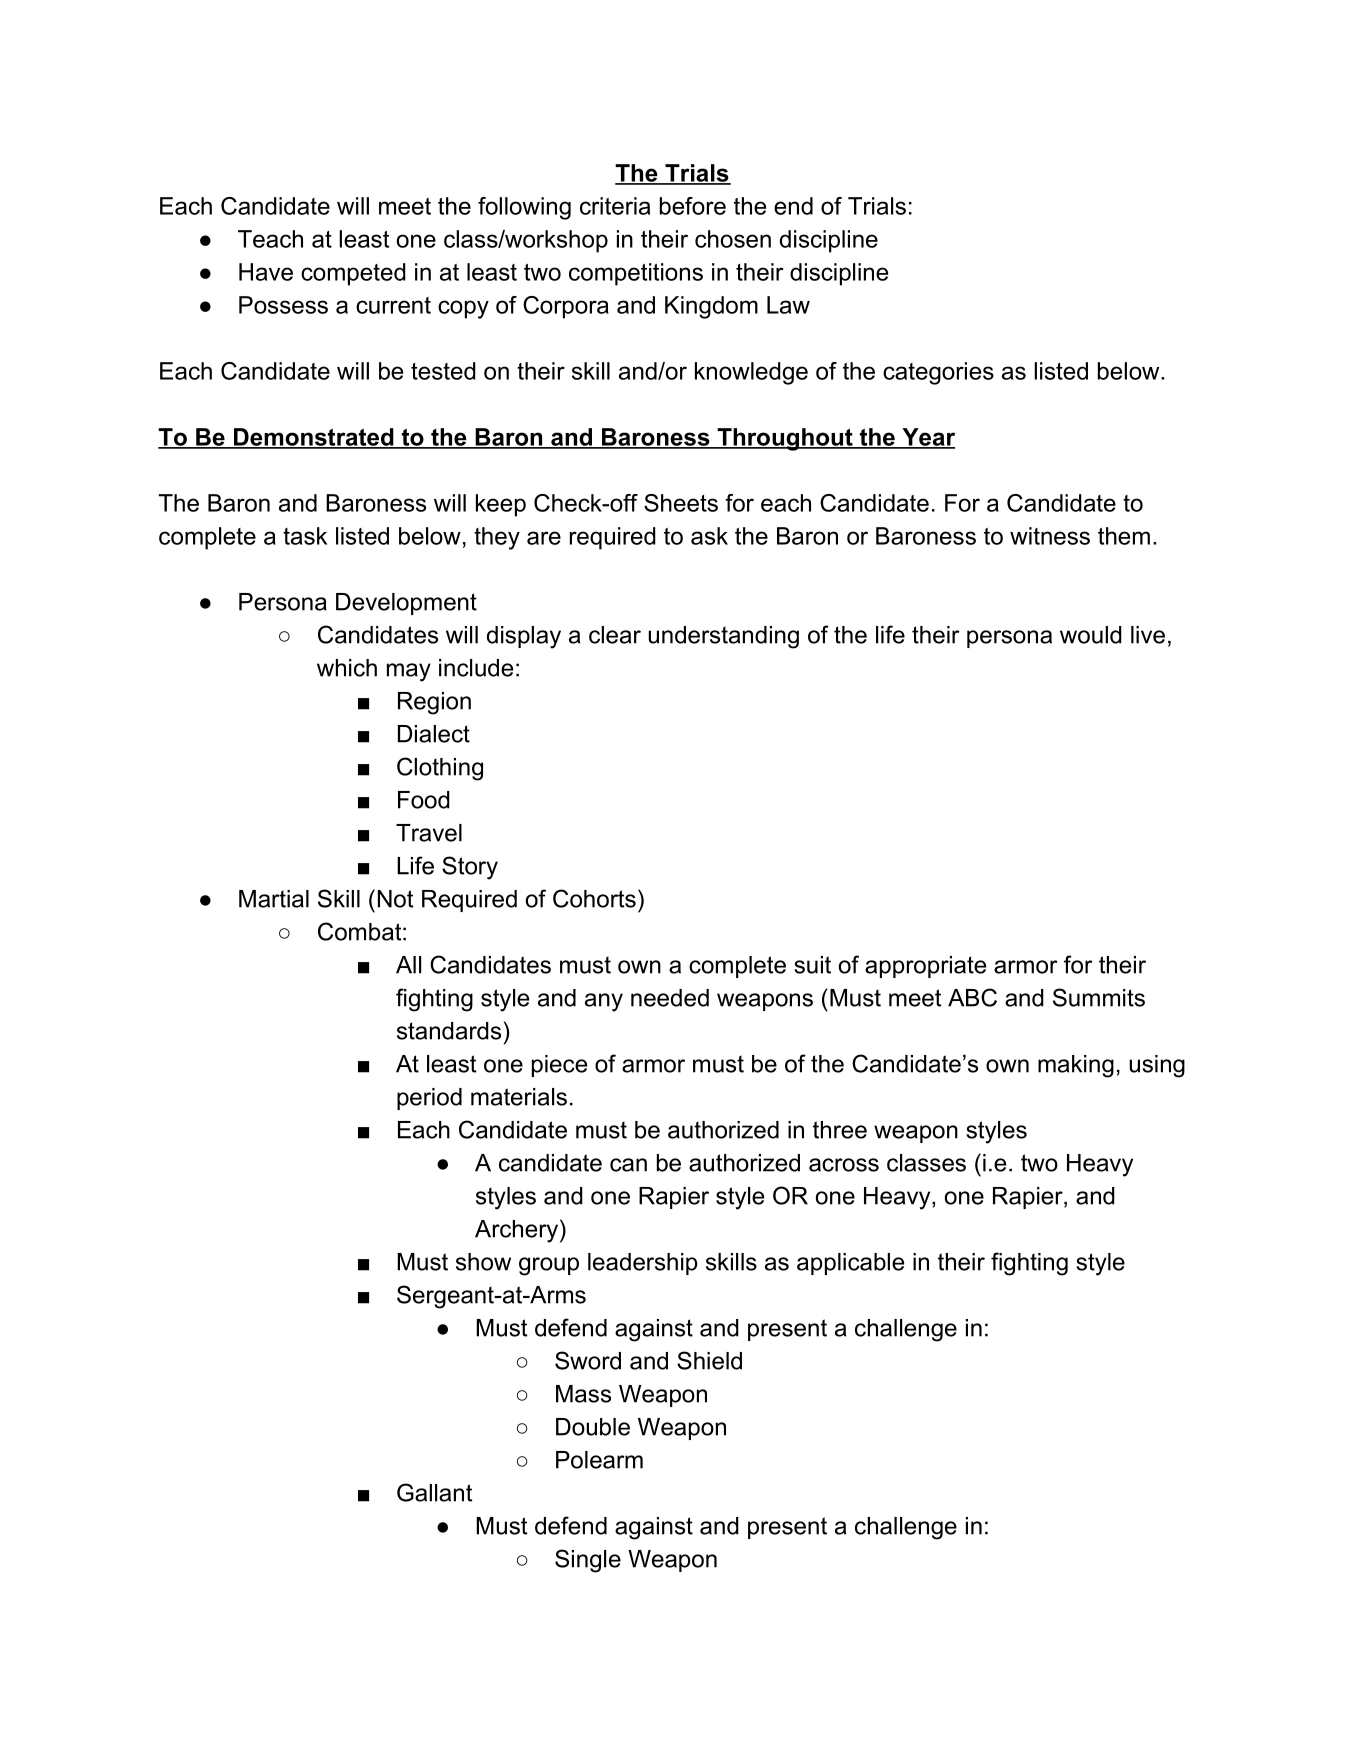 This image has height=1742, width=1346. I want to click on Gallant, so click(434, 1492).
